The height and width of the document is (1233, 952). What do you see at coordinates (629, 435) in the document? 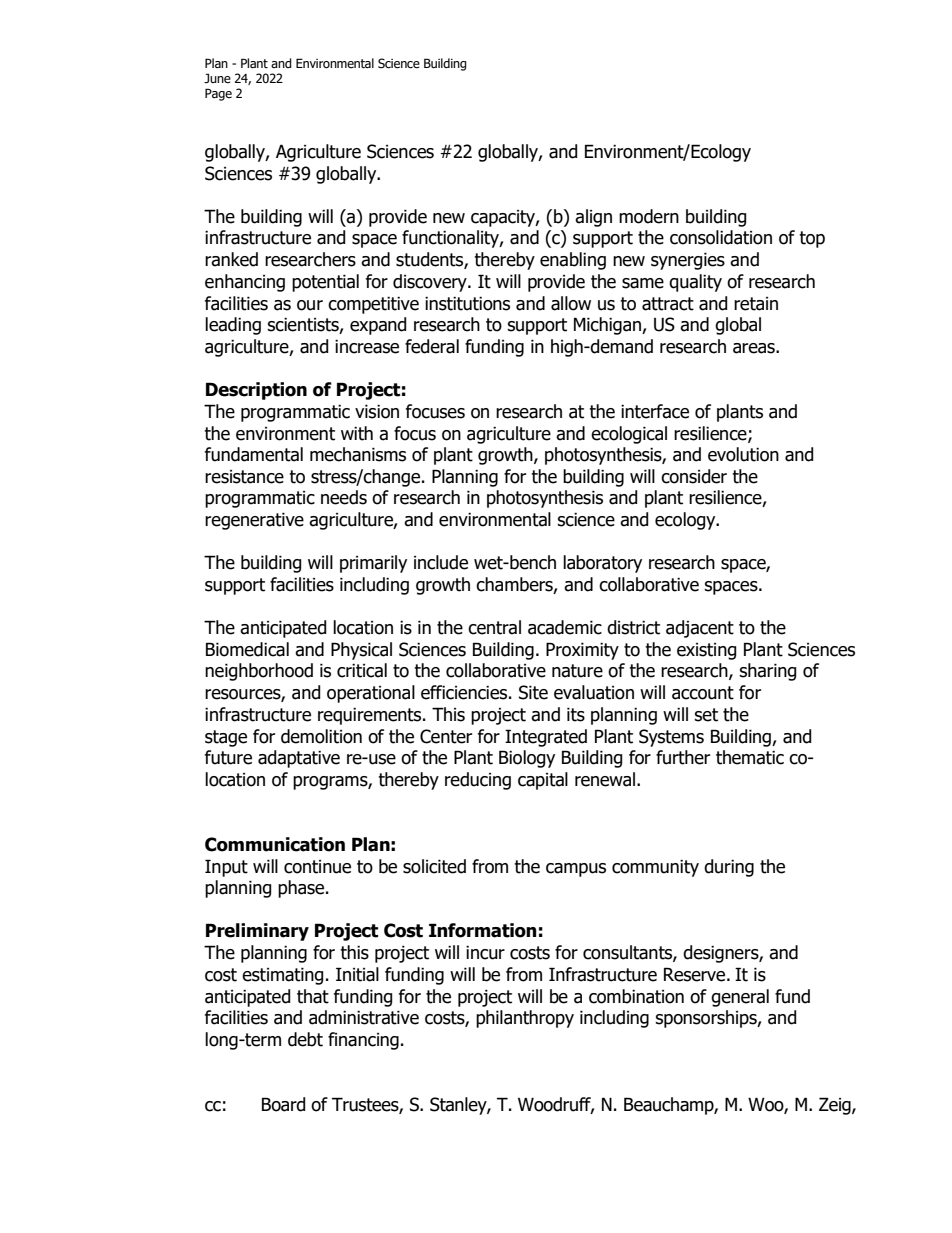
I see `ecological` at bounding box center [629, 435].
